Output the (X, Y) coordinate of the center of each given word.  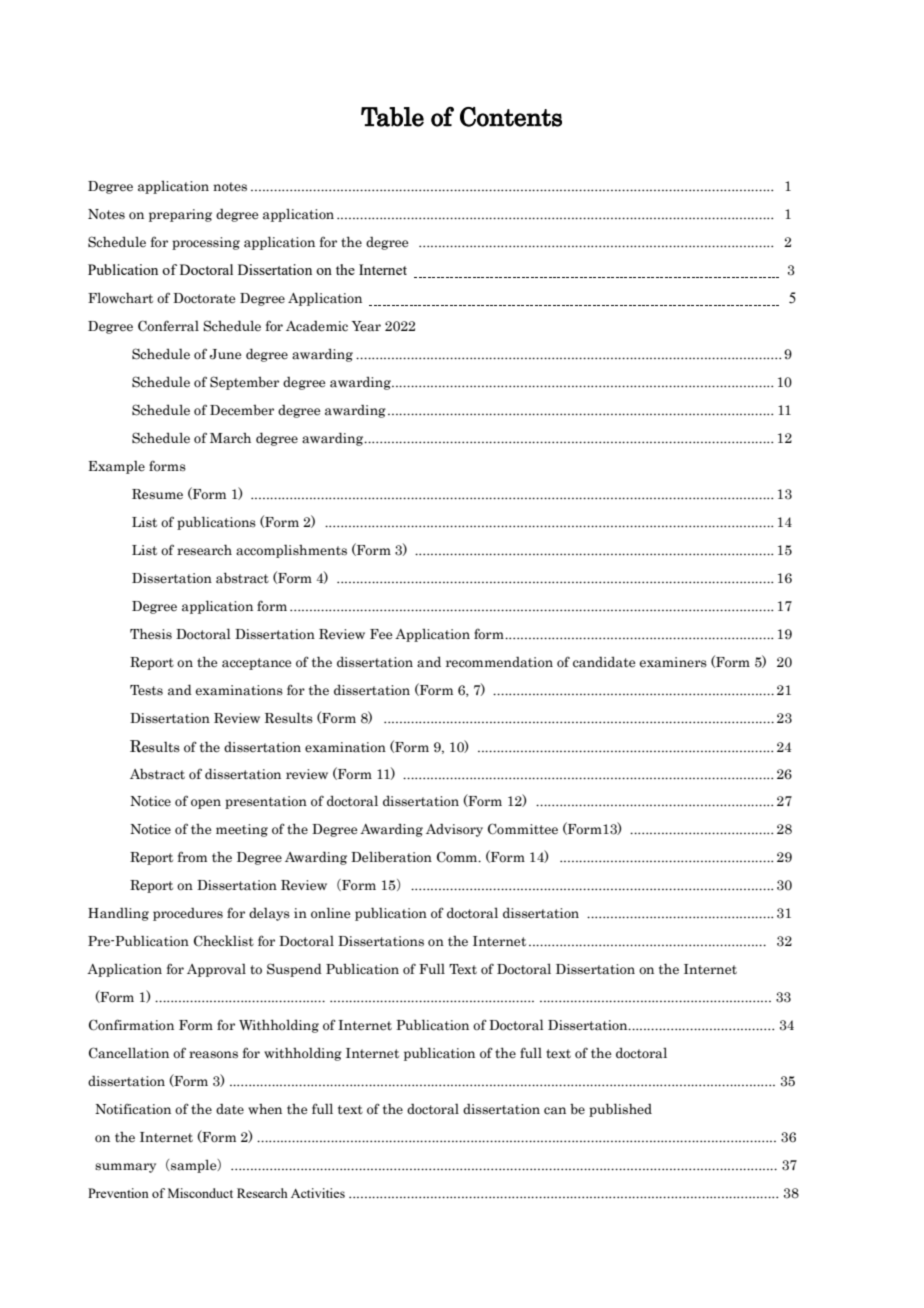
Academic (317, 326)
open (206, 804)
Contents (511, 117)
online (330, 913)
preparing (180, 215)
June (225, 354)
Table (392, 117)
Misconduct (200, 1193)
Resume (157, 494)
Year (366, 326)
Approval (216, 970)
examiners (673, 662)
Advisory (454, 830)
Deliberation (391, 857)
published (620, 1110)
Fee (381, 634)
